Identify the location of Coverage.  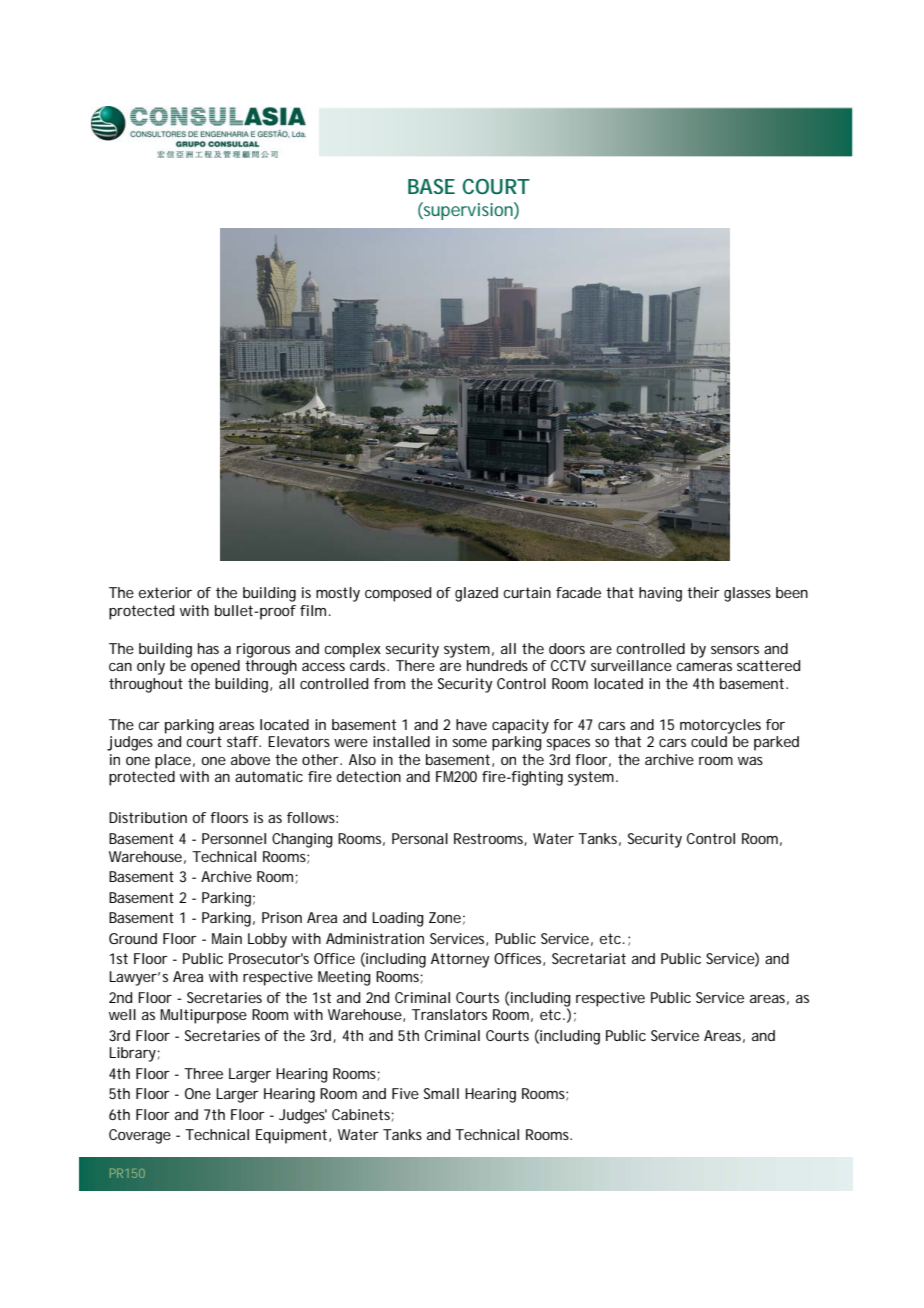
(140, 1136).
